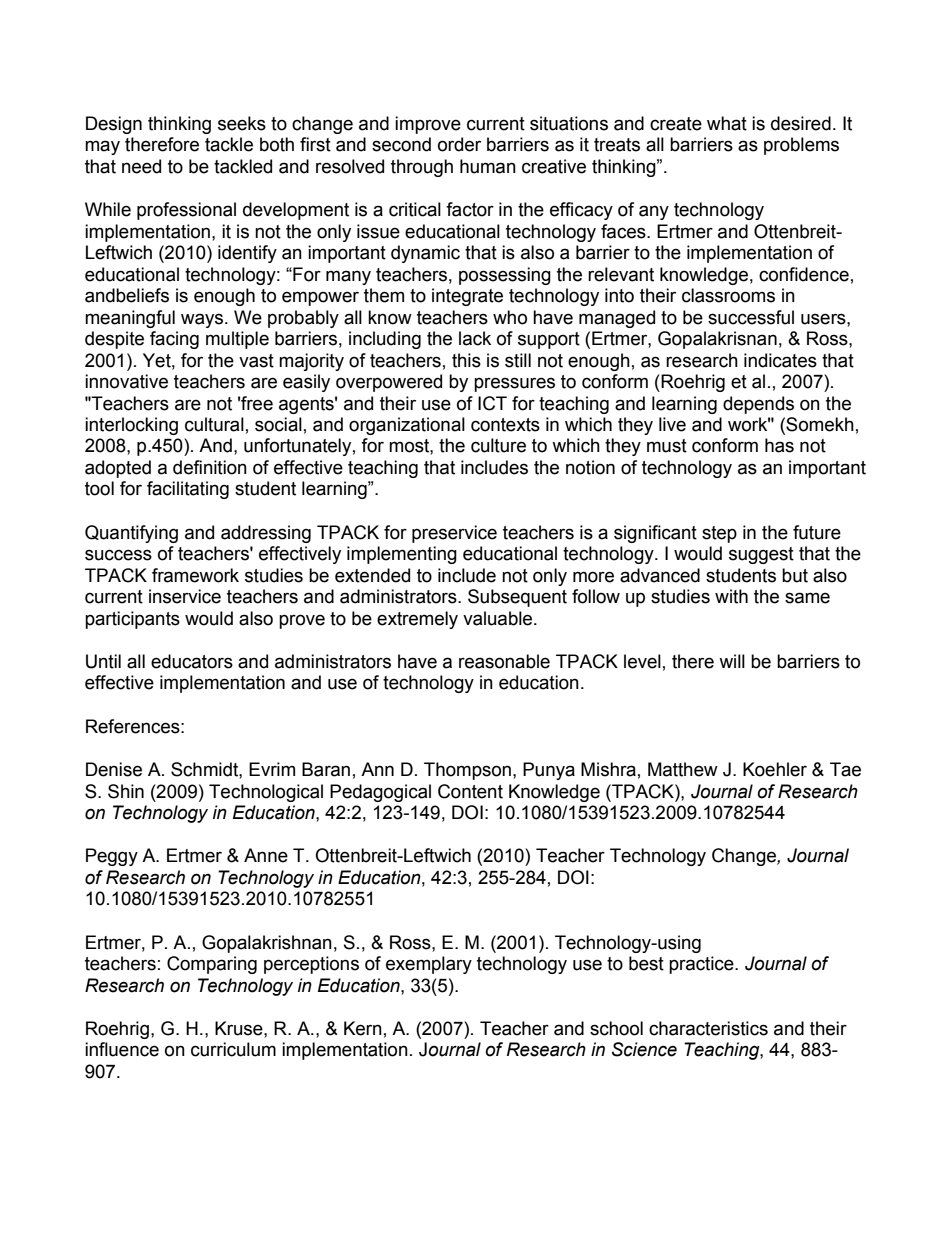  Describe the element at coordinates (459, 144) in the page. I see `order` at that location.
